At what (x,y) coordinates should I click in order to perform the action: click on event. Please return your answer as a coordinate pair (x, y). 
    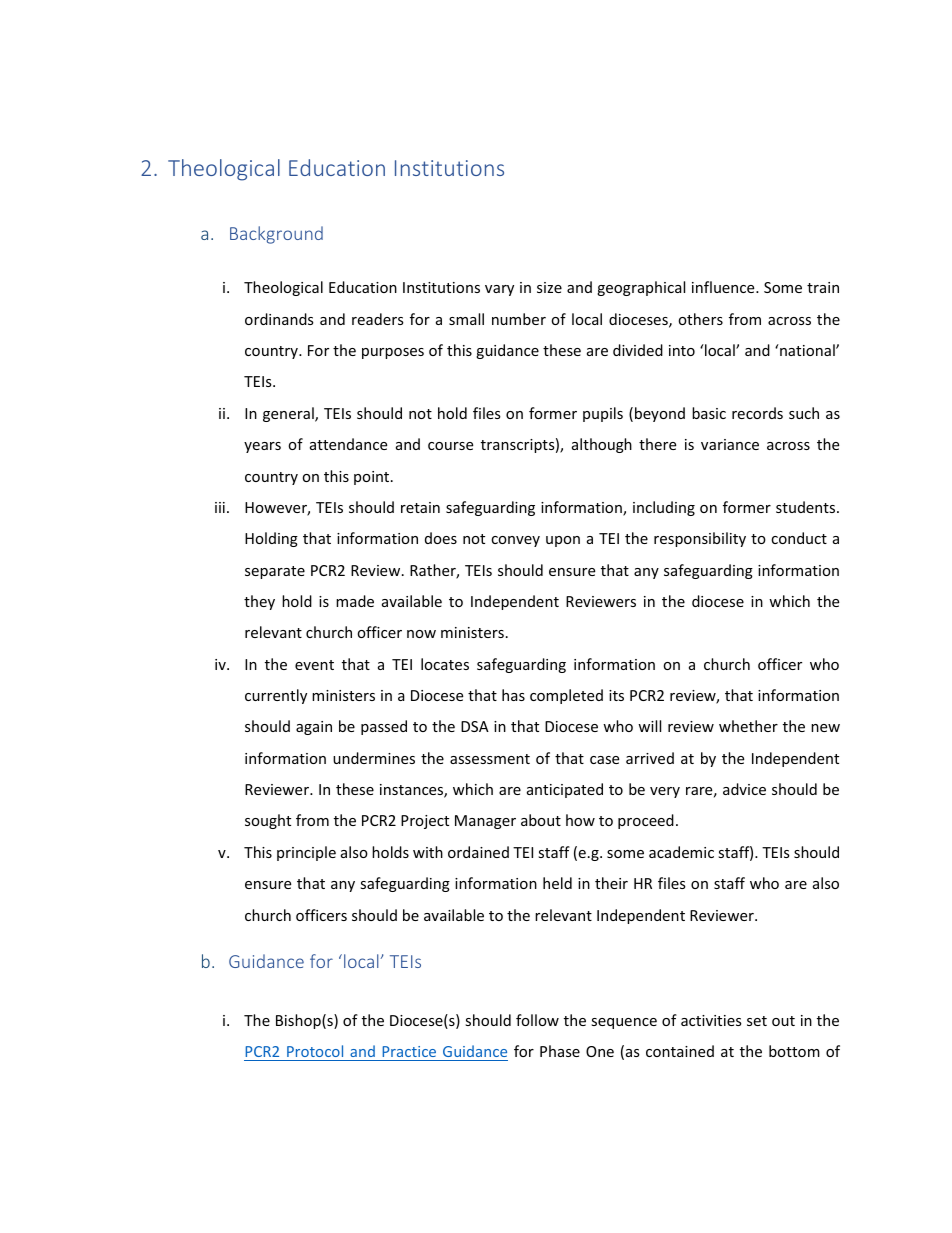
    Looking at the image, I should click on (314, 665).
